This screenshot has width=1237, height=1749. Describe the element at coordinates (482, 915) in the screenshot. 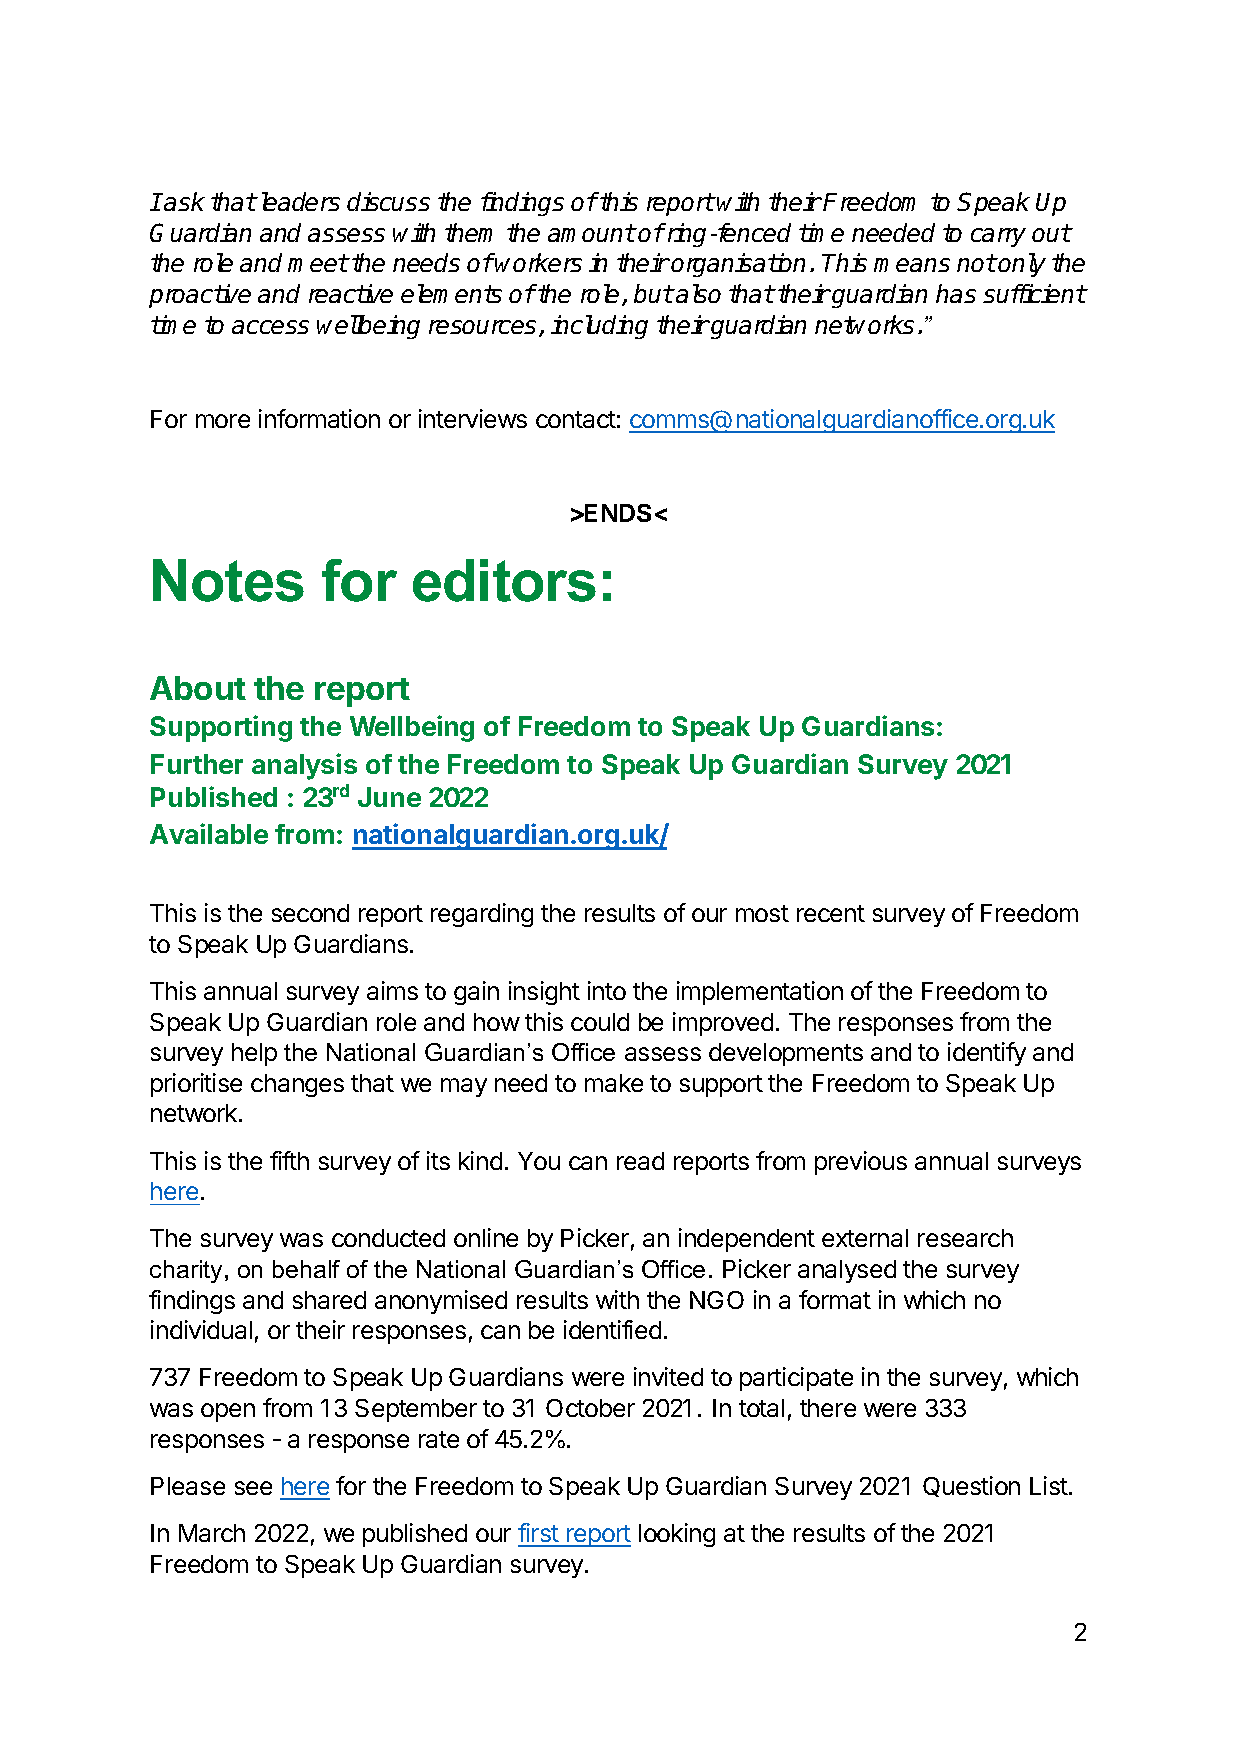

I see `regarding` at that location.
